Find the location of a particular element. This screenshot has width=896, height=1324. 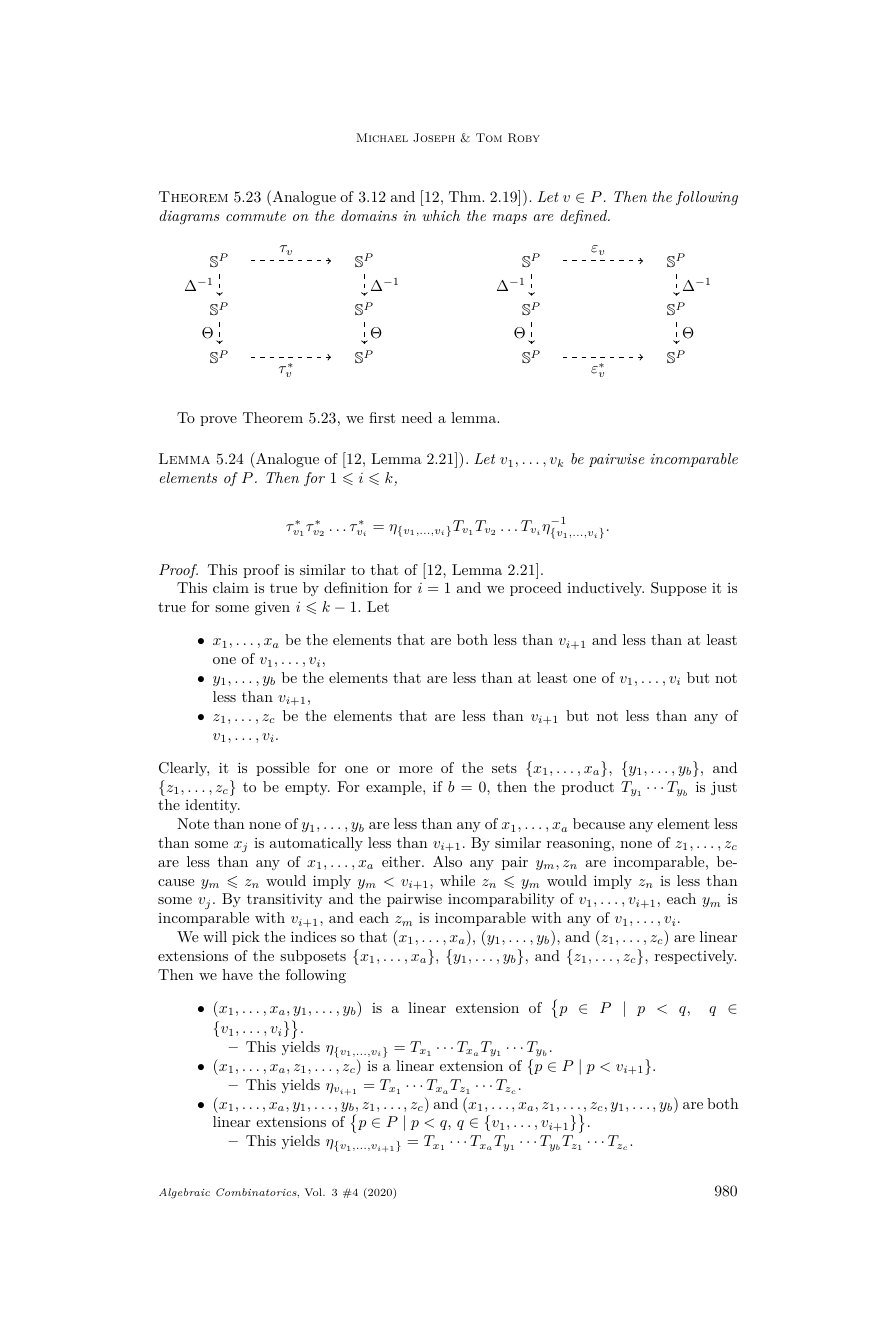

need is located at coordinates (417, 417).
